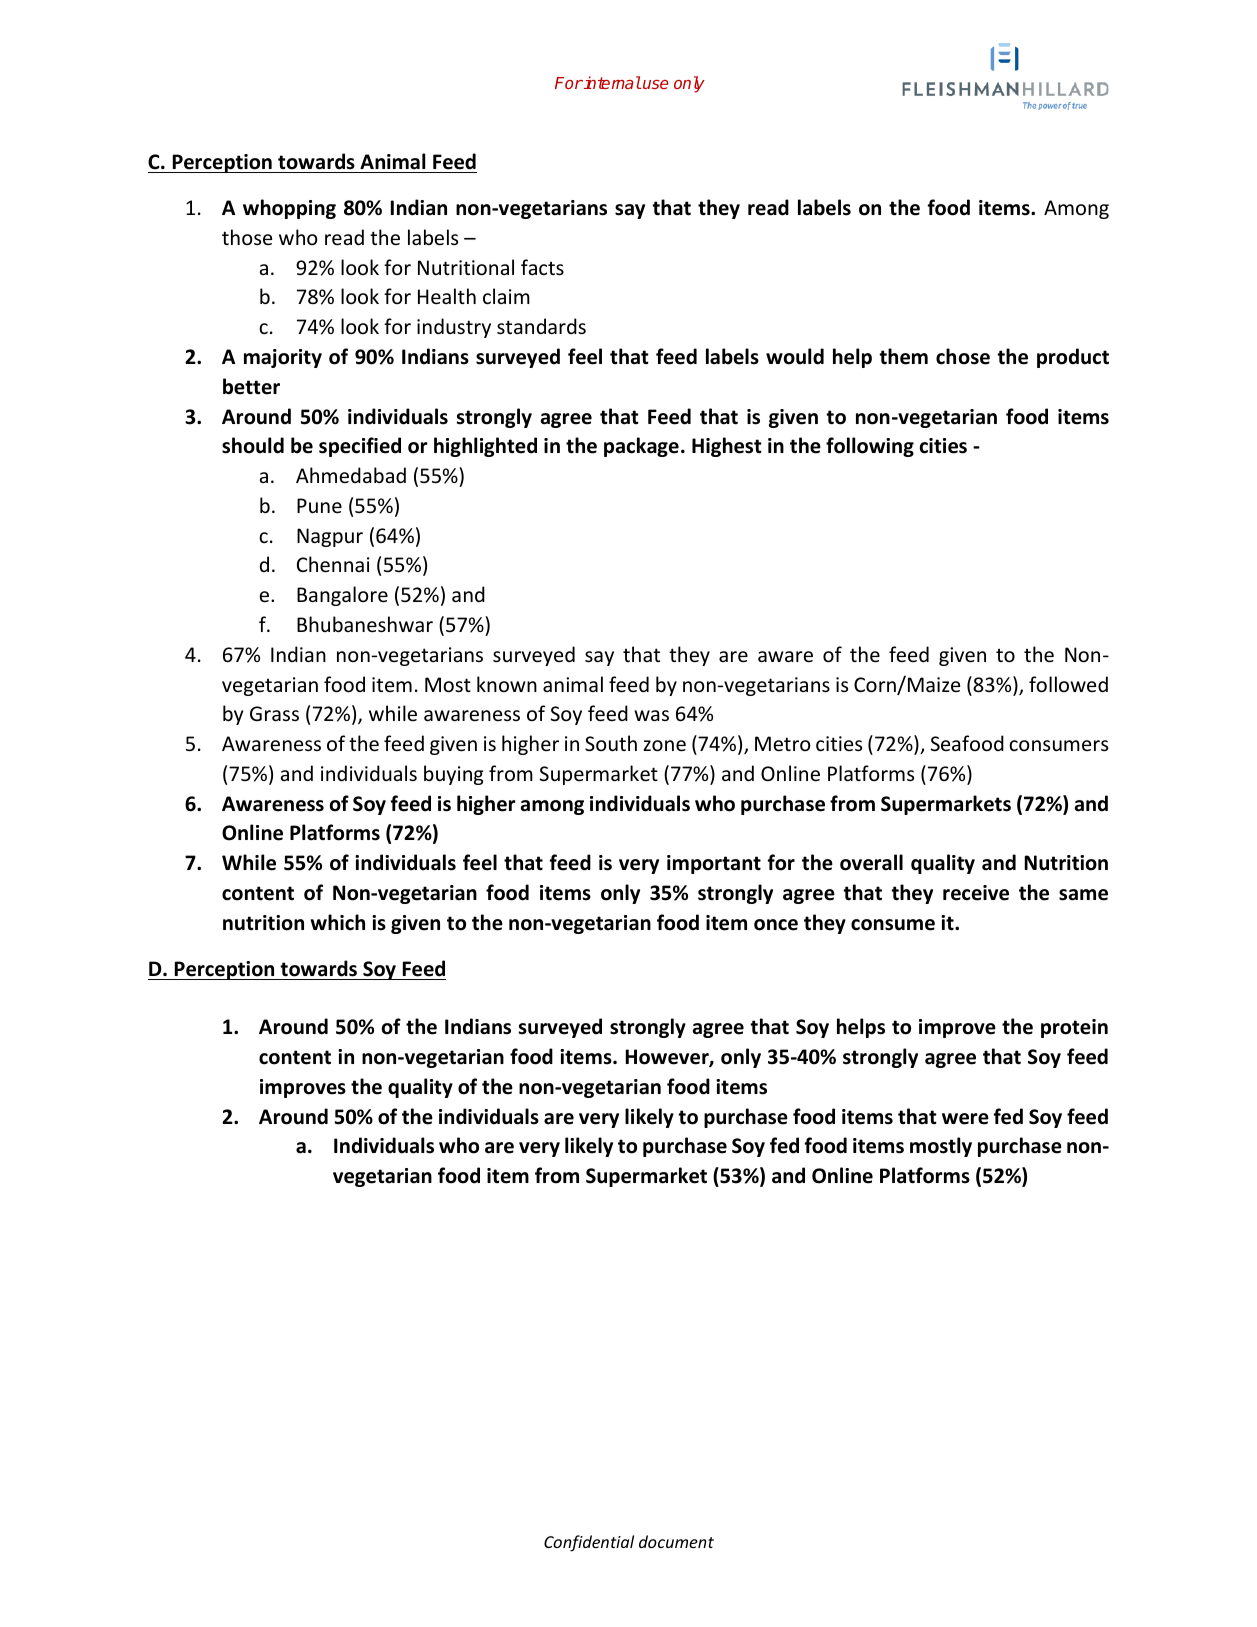 This document has width=1257, height=1627. Describe the element at coordinates (656, 84) in the document. I see `use` at that location.
